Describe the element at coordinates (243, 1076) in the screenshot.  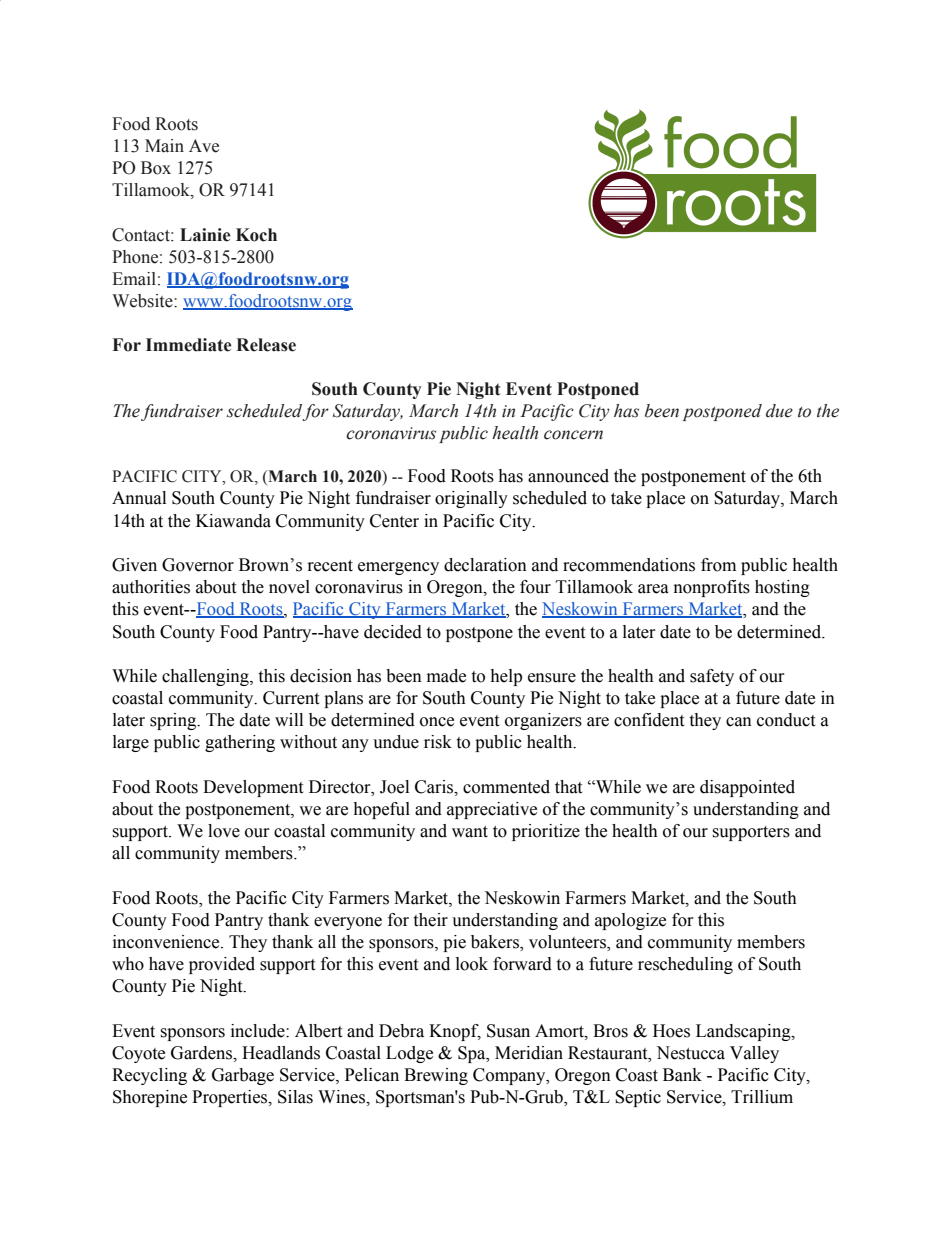
I see `Garbage` at that location.
